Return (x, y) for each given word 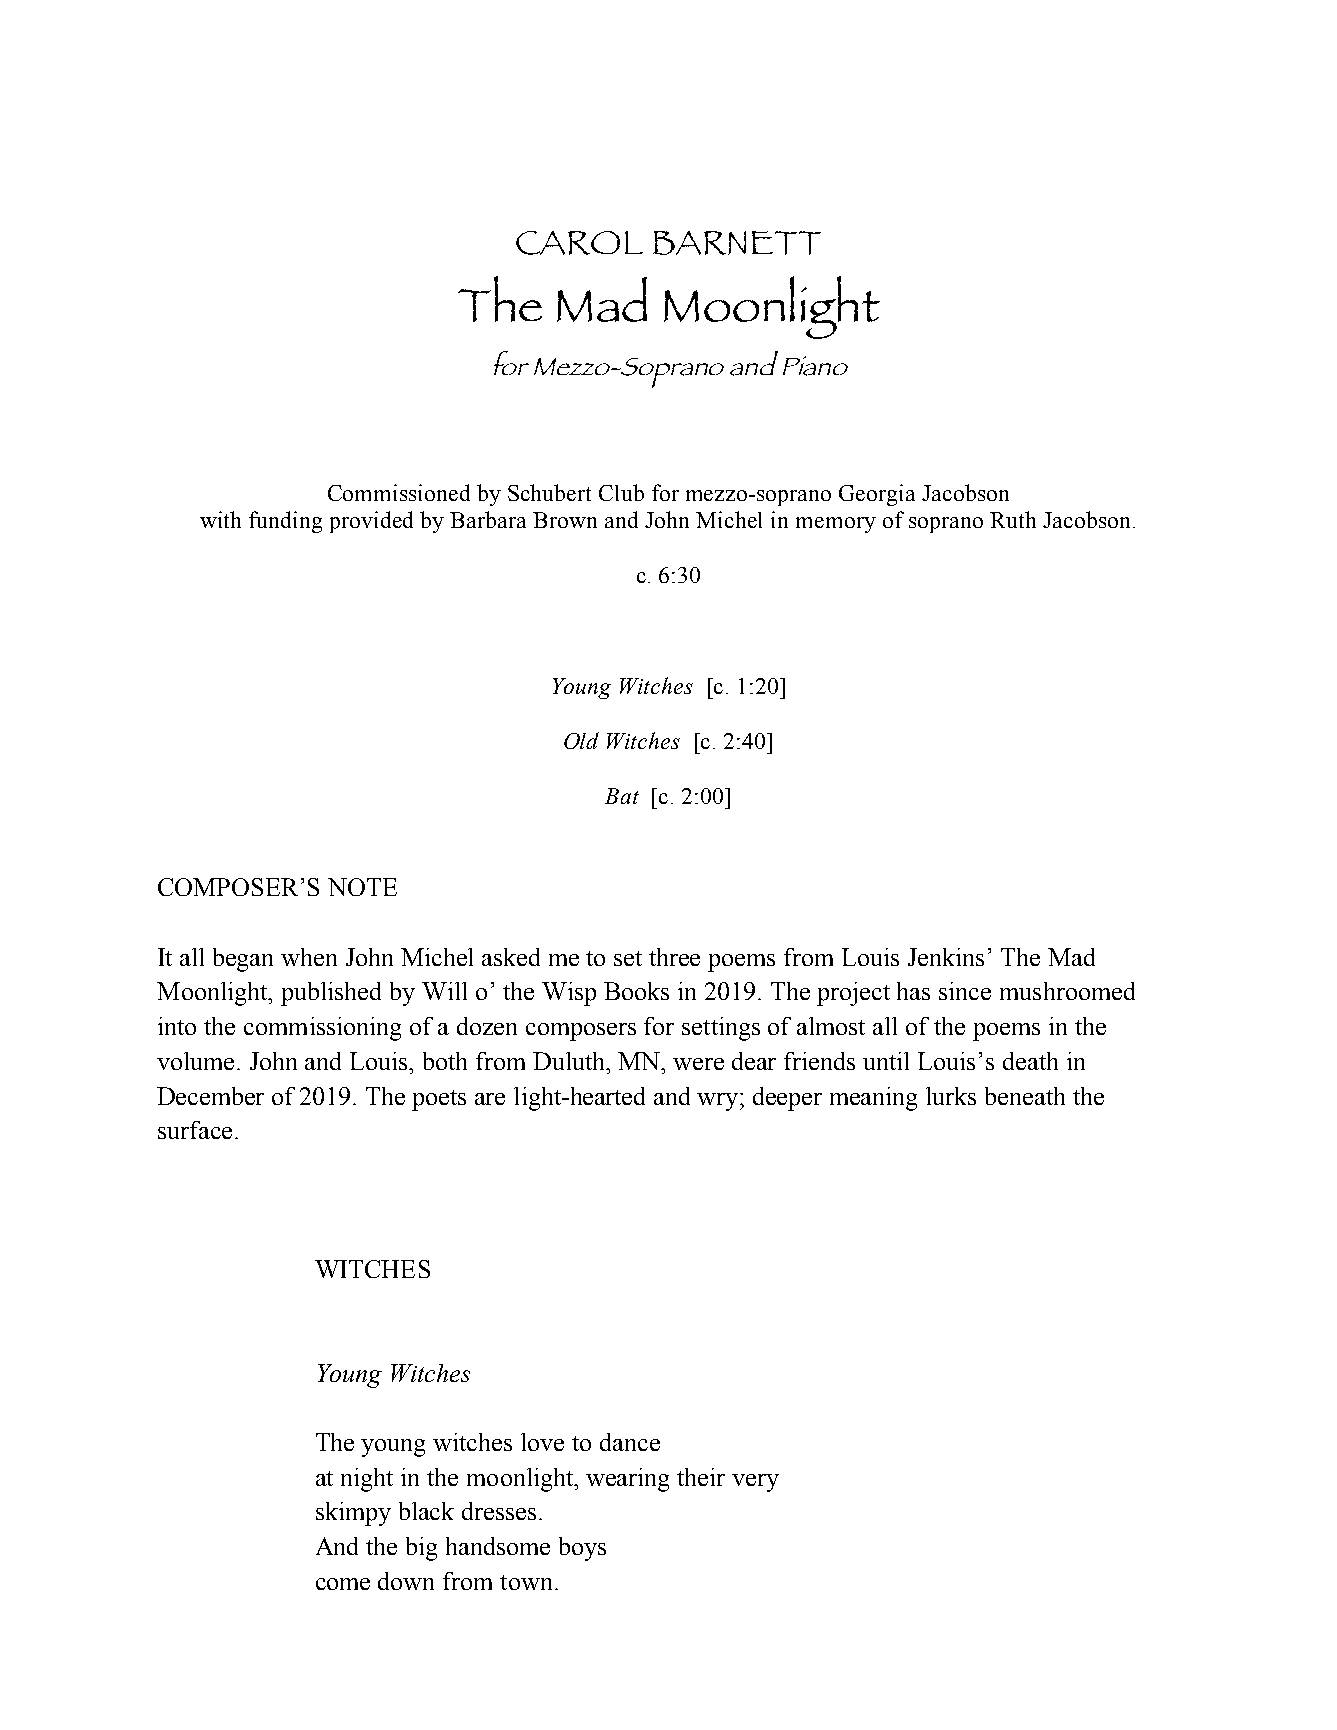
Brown (565, 520)
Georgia (877, 495)
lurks (951, 1096)
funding (285, 522)
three (674, 957)
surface (195, 1130)
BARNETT (737, 243)
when (309, 957)
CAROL (579, 243)
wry (719, 1102)
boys (582, 1549)
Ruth (1013, 519)
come (343, 1584)
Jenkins (946, 957)
